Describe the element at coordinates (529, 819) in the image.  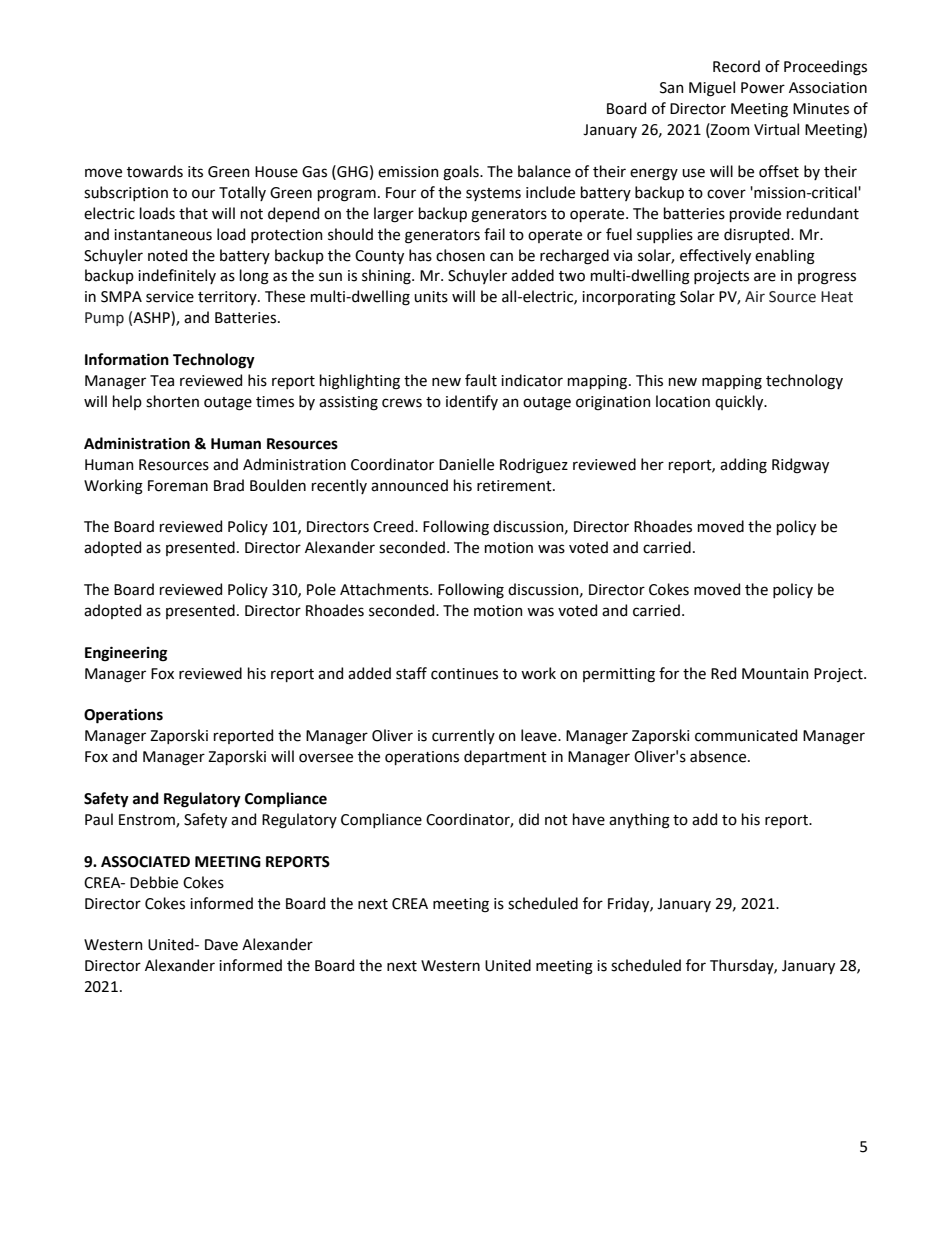
I see `did` at that location.
